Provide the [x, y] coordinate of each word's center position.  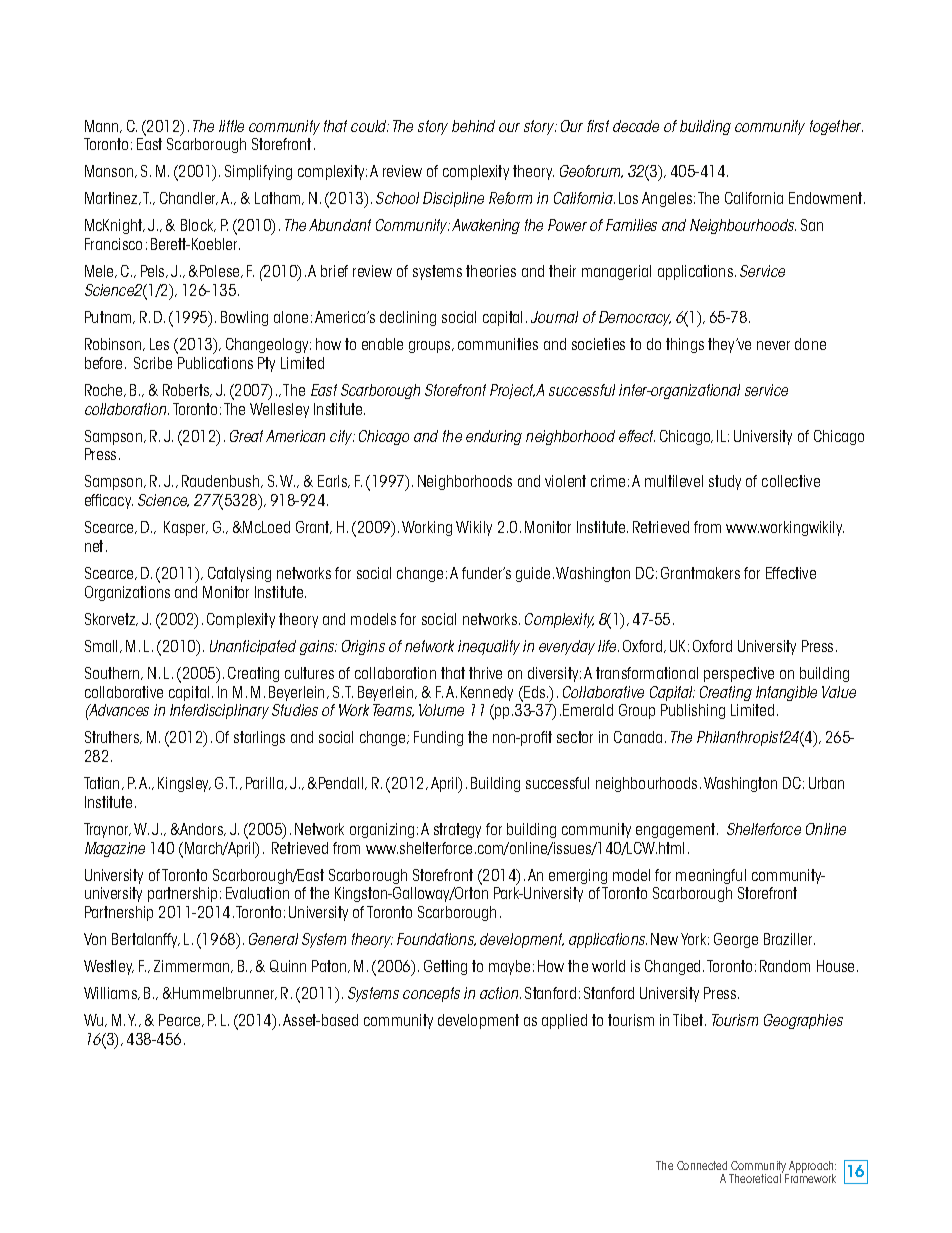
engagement [677, 830]
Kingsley [184, 784]
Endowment [827, 198]
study [725, 482]
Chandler [189, 198]
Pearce [181, 1020]
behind [473, 126]
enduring [494, 437]
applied [564, 1021]
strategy [457, 830]
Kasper [186, 528]
